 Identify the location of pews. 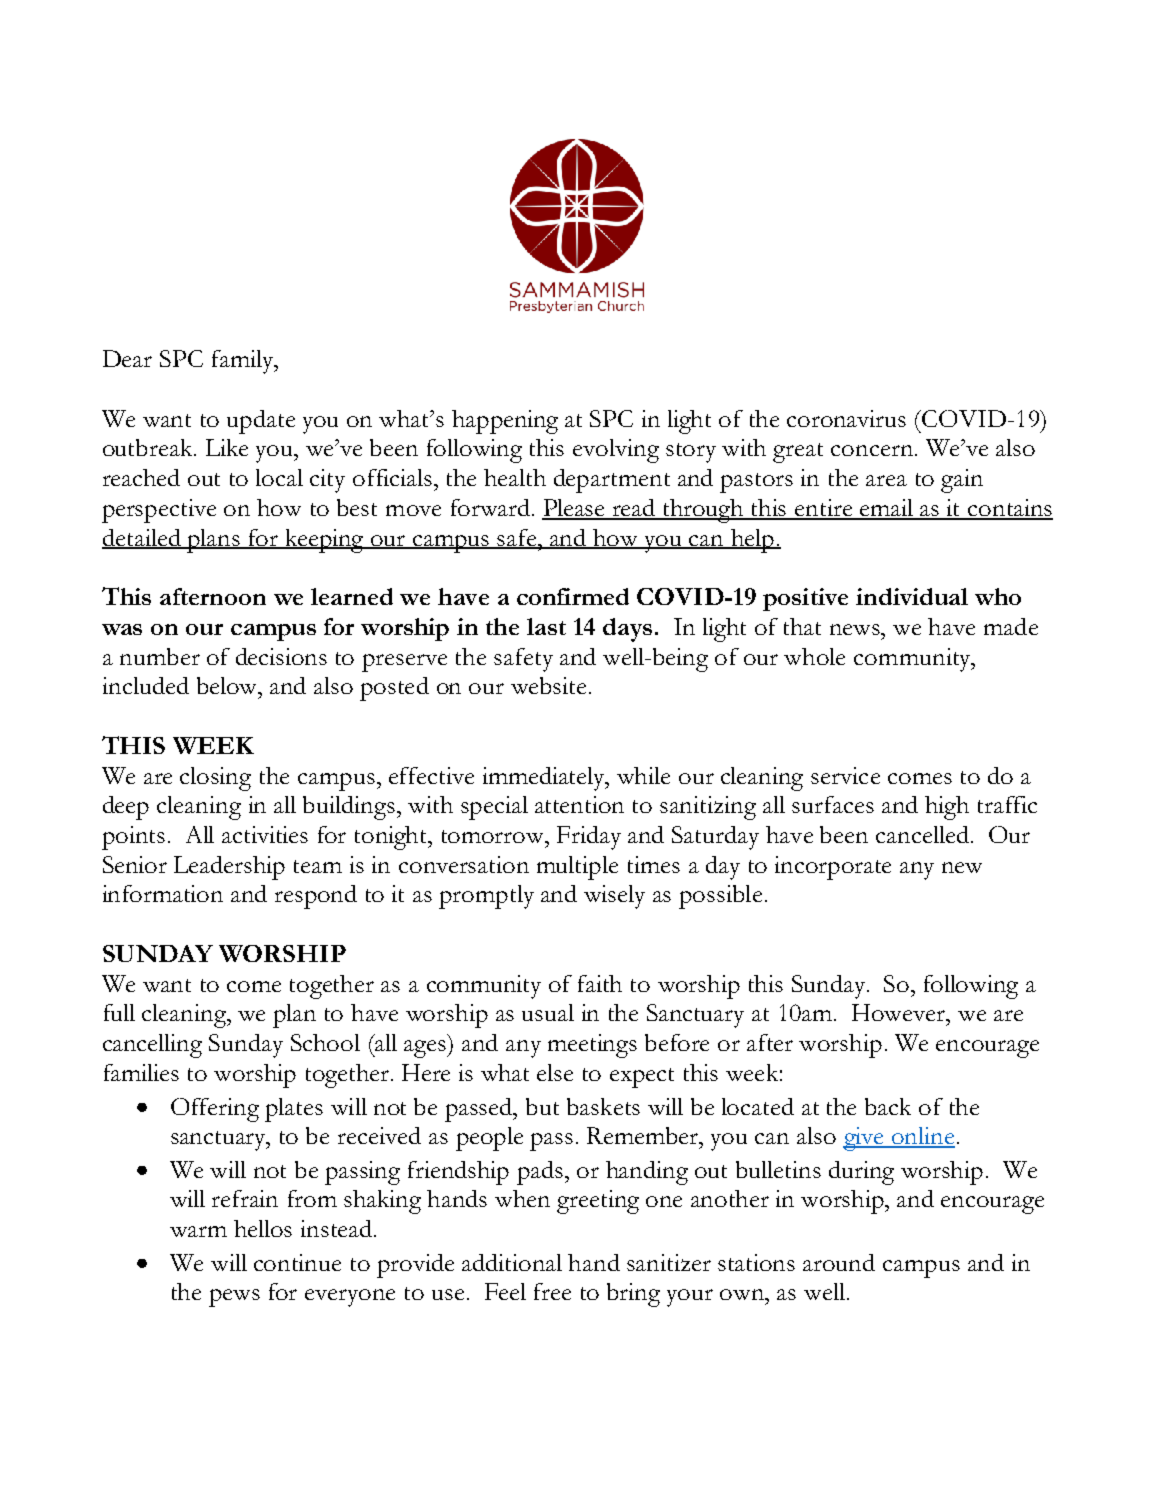
(234, 1298).
